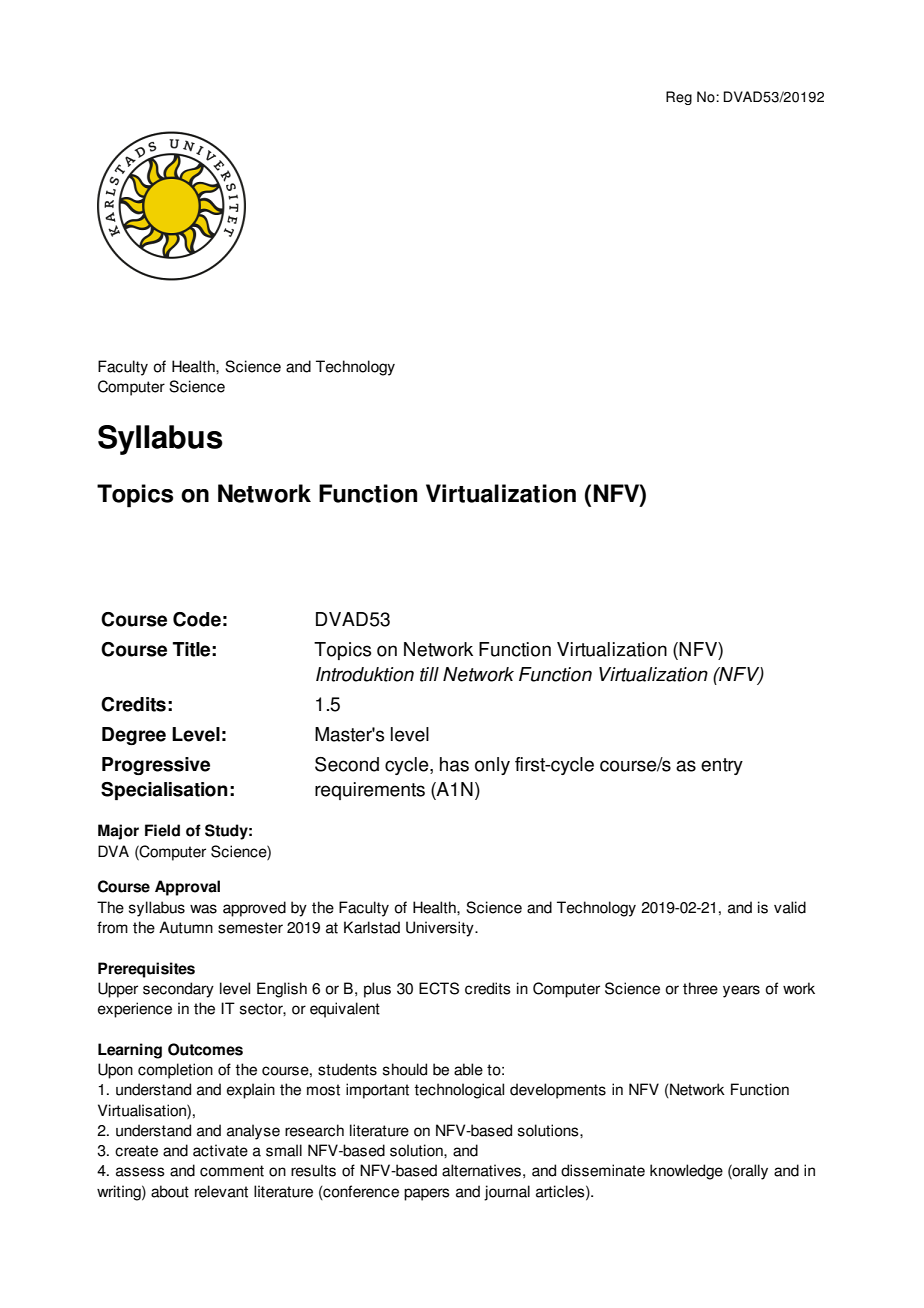  Describe the element at coordinates (220, 1150) in the image. I see `activate` at that location.
